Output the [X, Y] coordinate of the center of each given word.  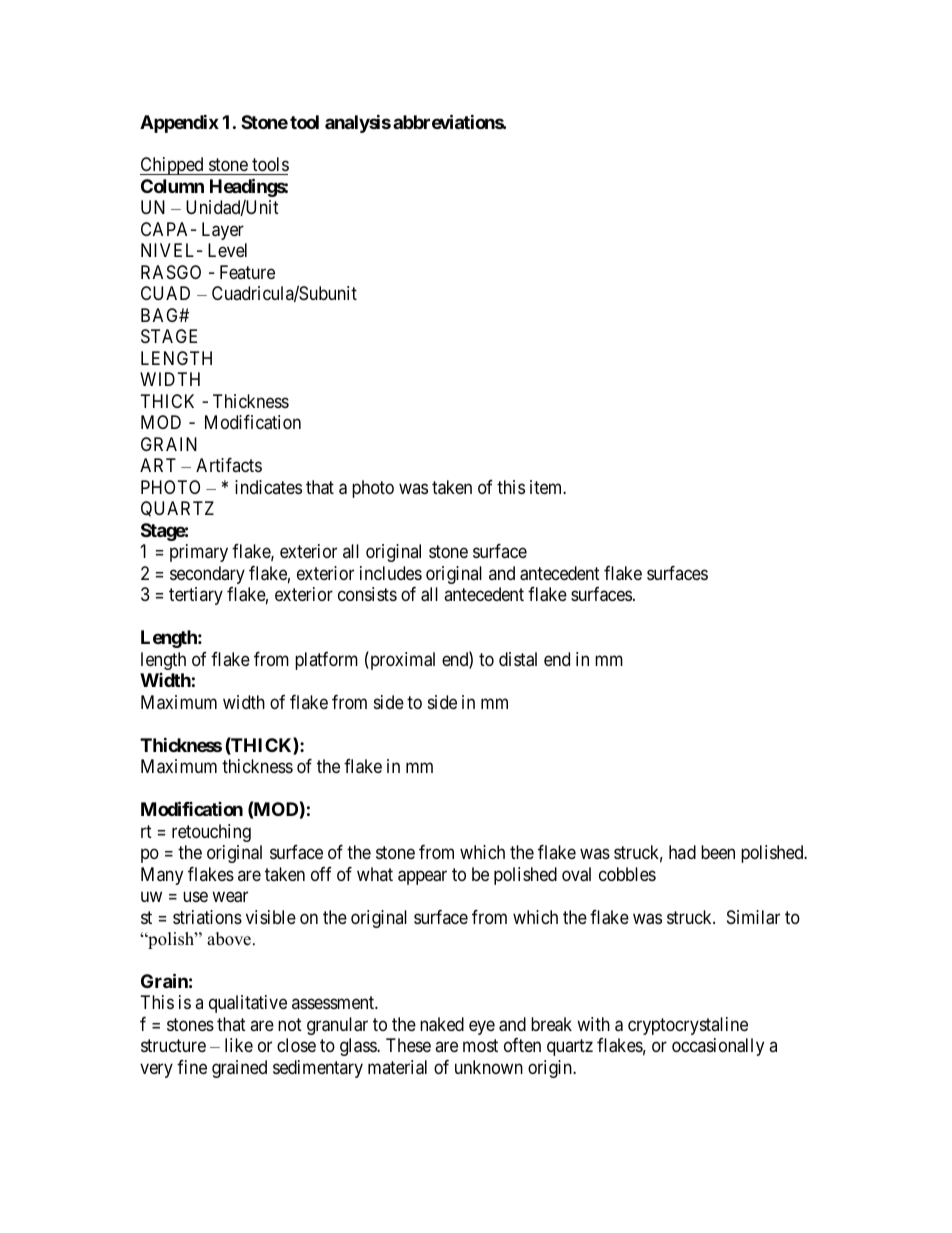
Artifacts [229, 465]
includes [391, 573]
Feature [247, 272]
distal [518, 659]
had [682, 852]
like [239, 1045]
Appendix [179, 123]
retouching [211, 833]
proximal [401, 660]
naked [442, 1024]
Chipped [173, 166]
